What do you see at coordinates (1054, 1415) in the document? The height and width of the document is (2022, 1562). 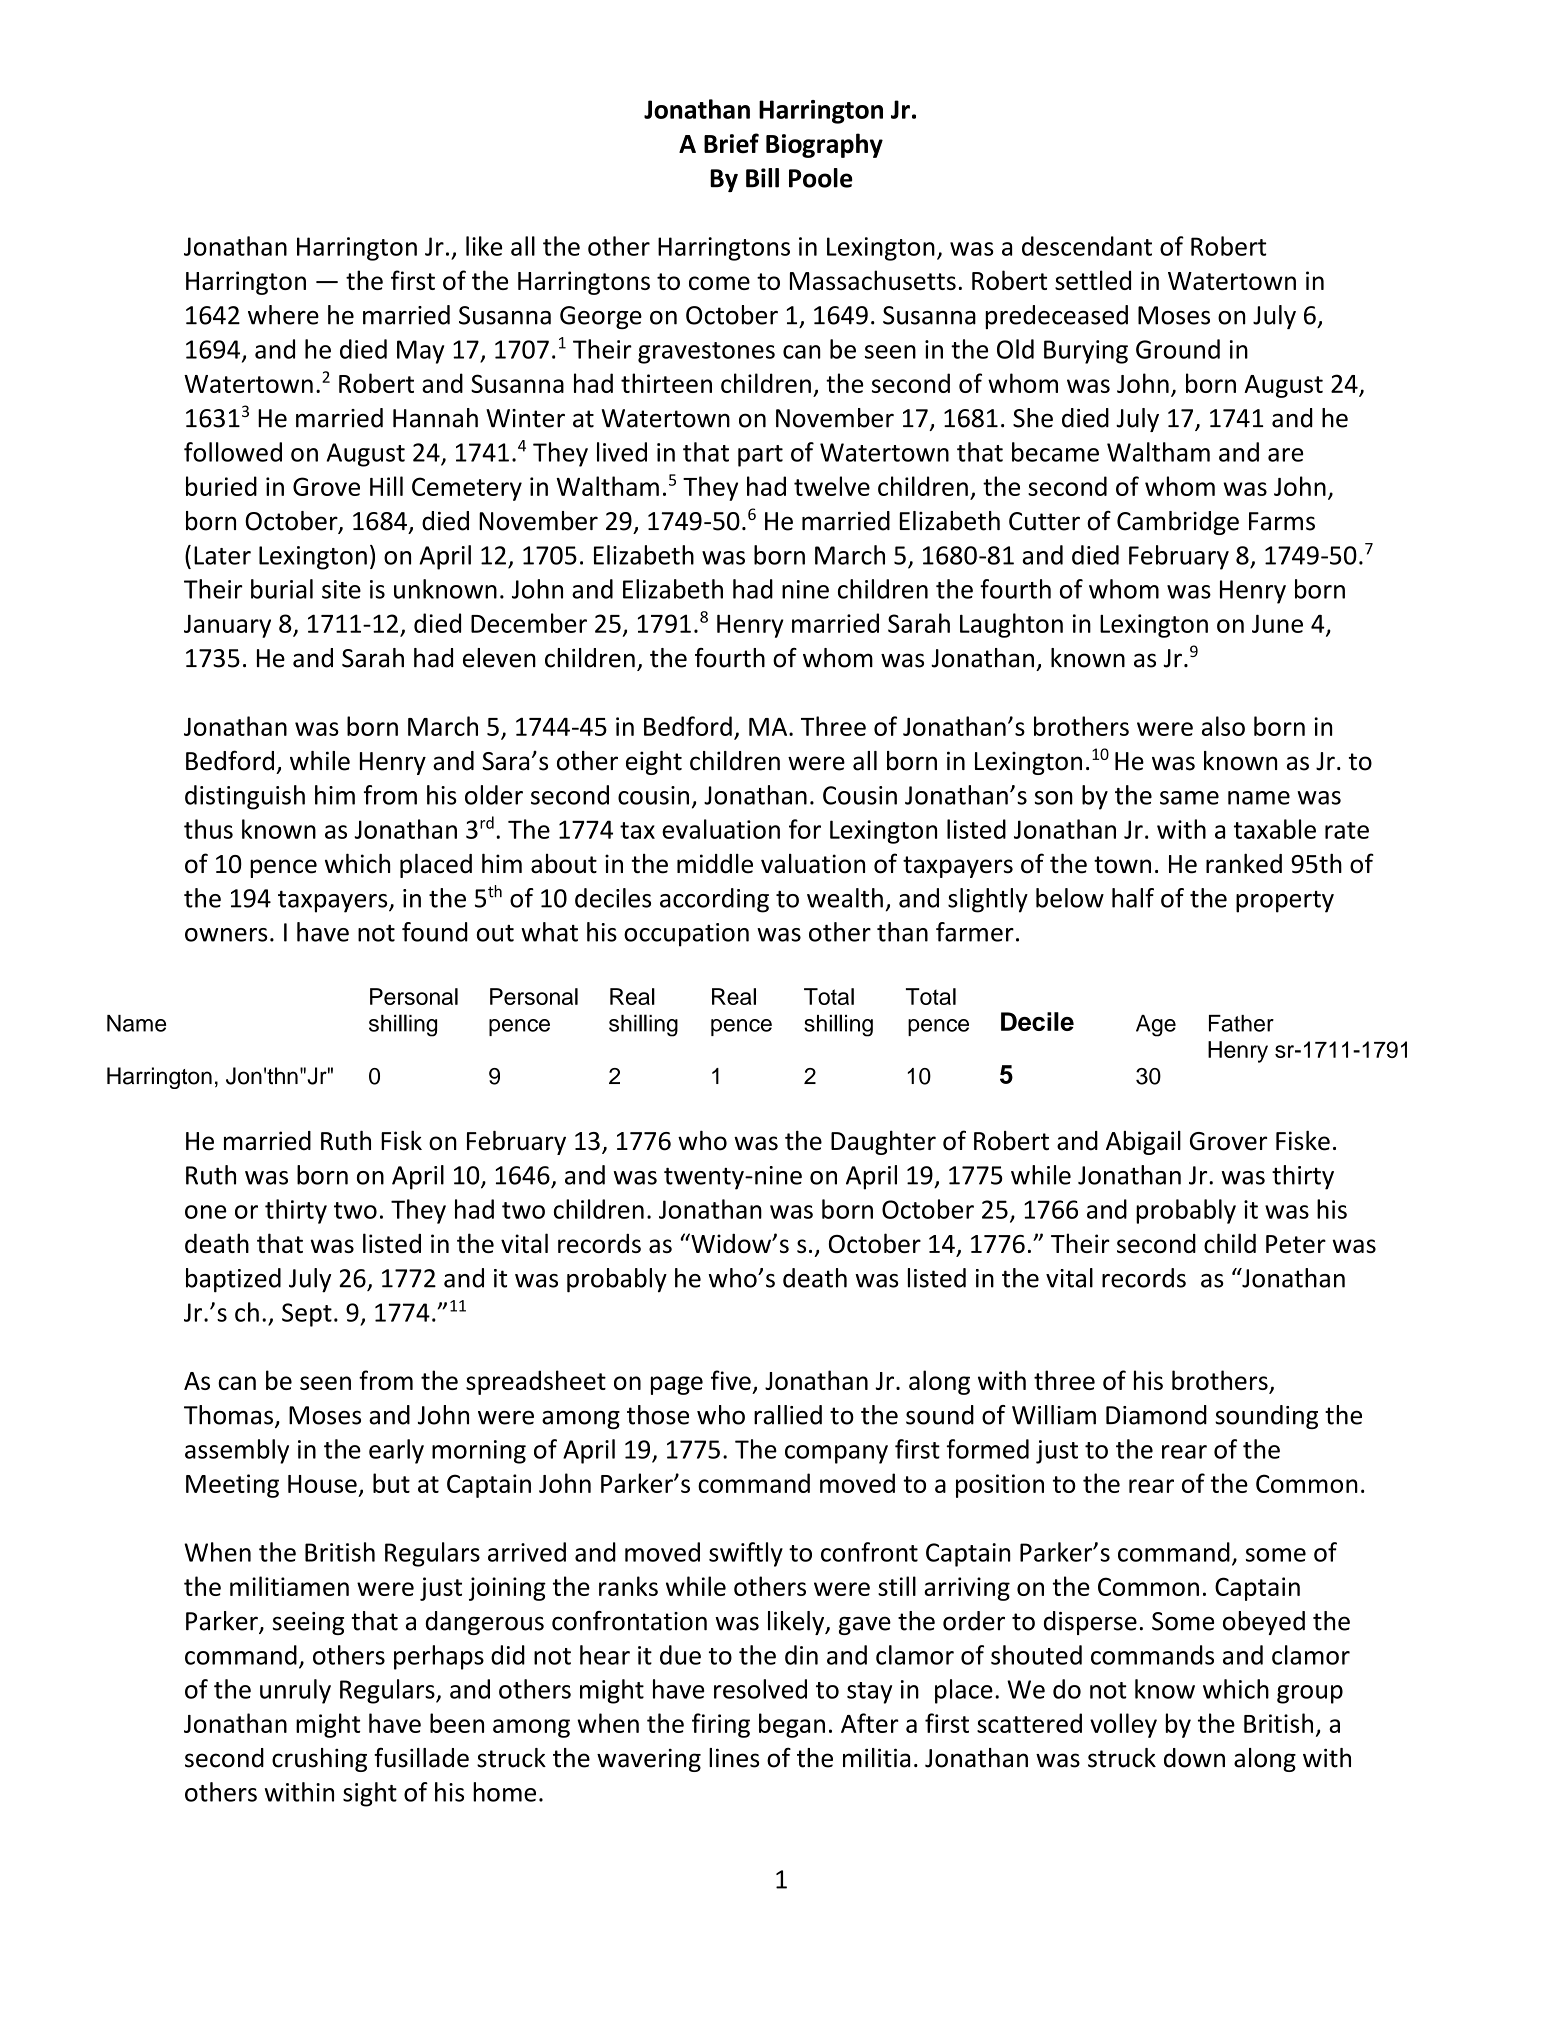 I see `William` at bounding box center [1054, 1415].
